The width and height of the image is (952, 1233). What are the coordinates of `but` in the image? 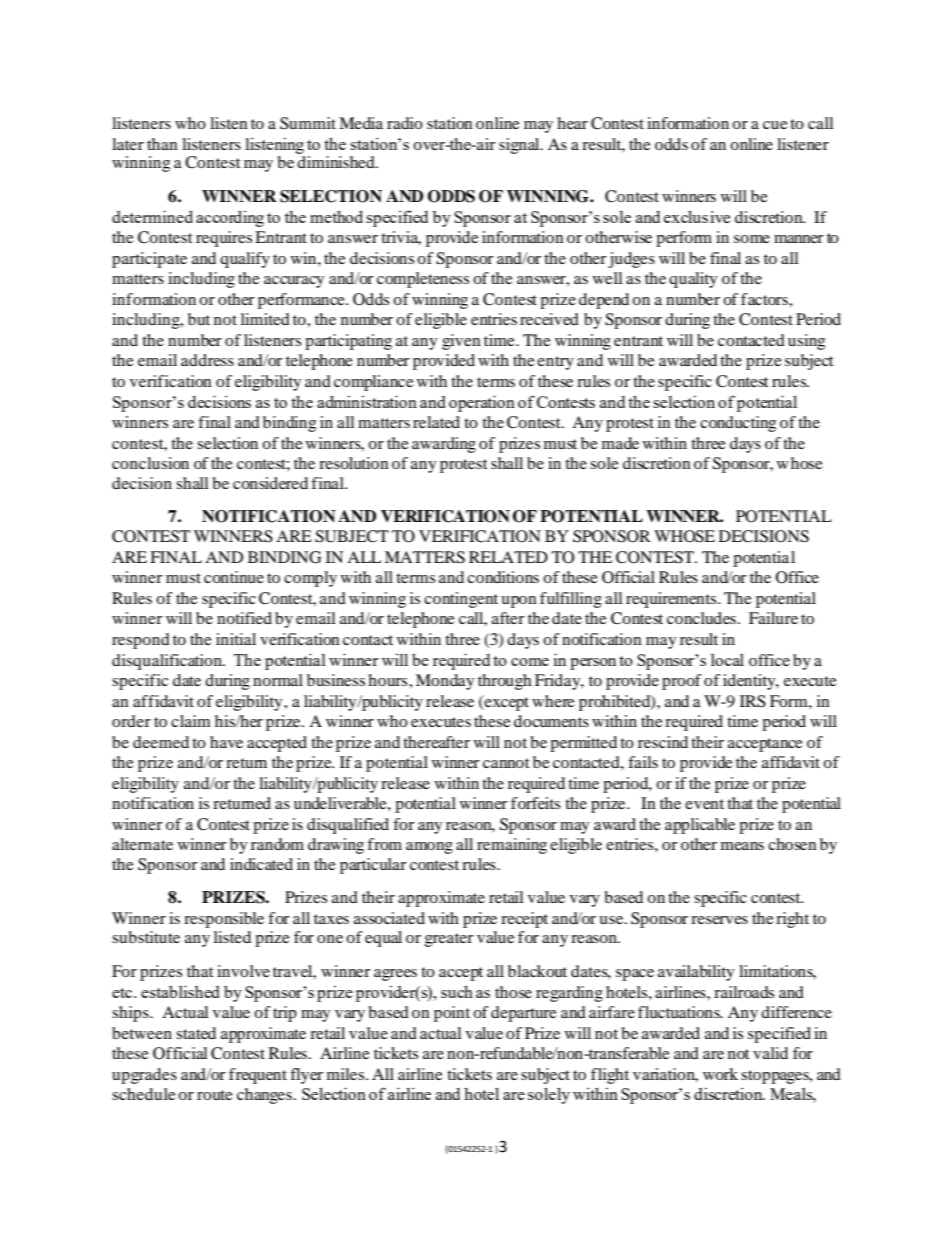 It's located at (199, 319).
